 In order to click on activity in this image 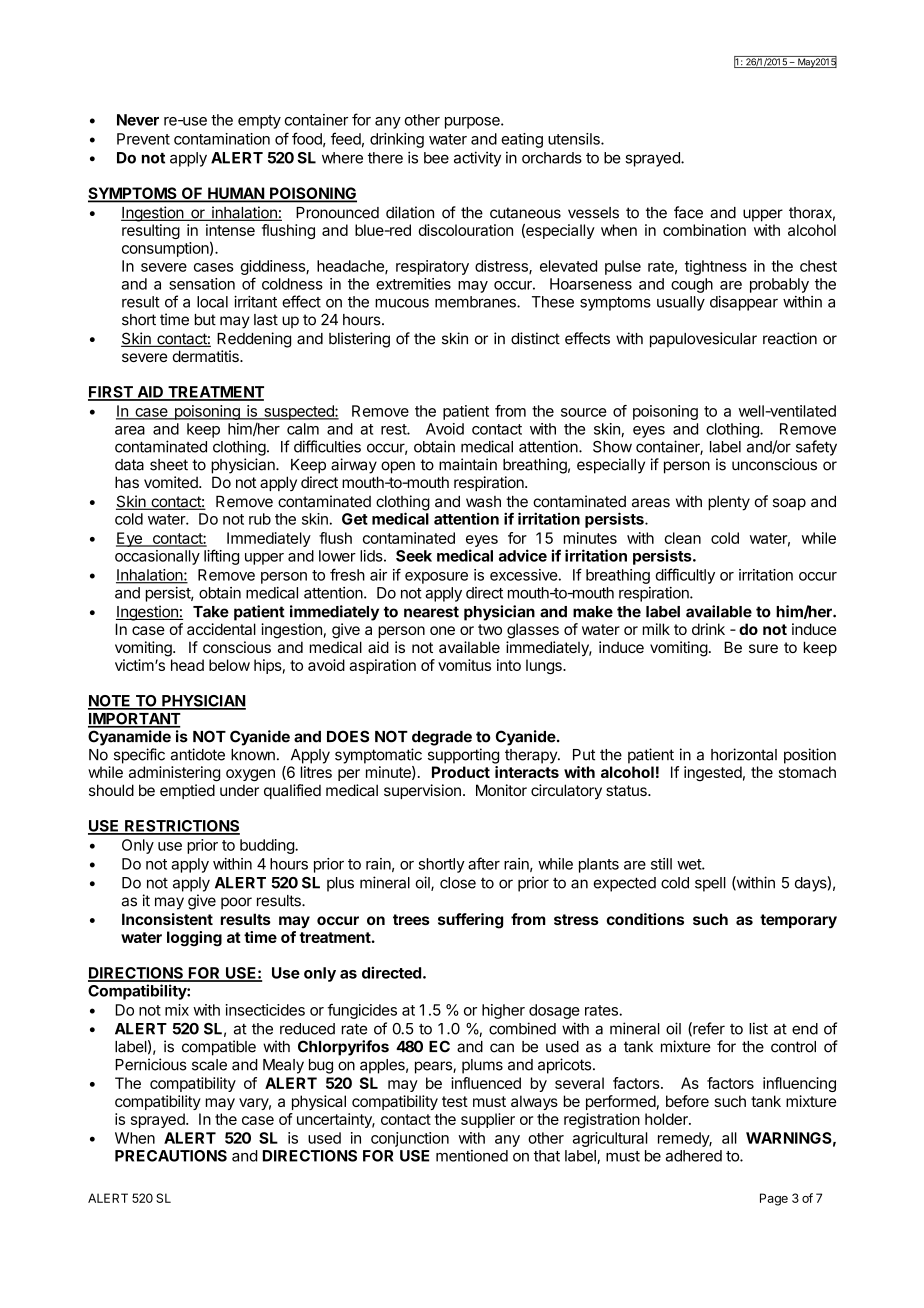, I will do `click(477, 159)`.
